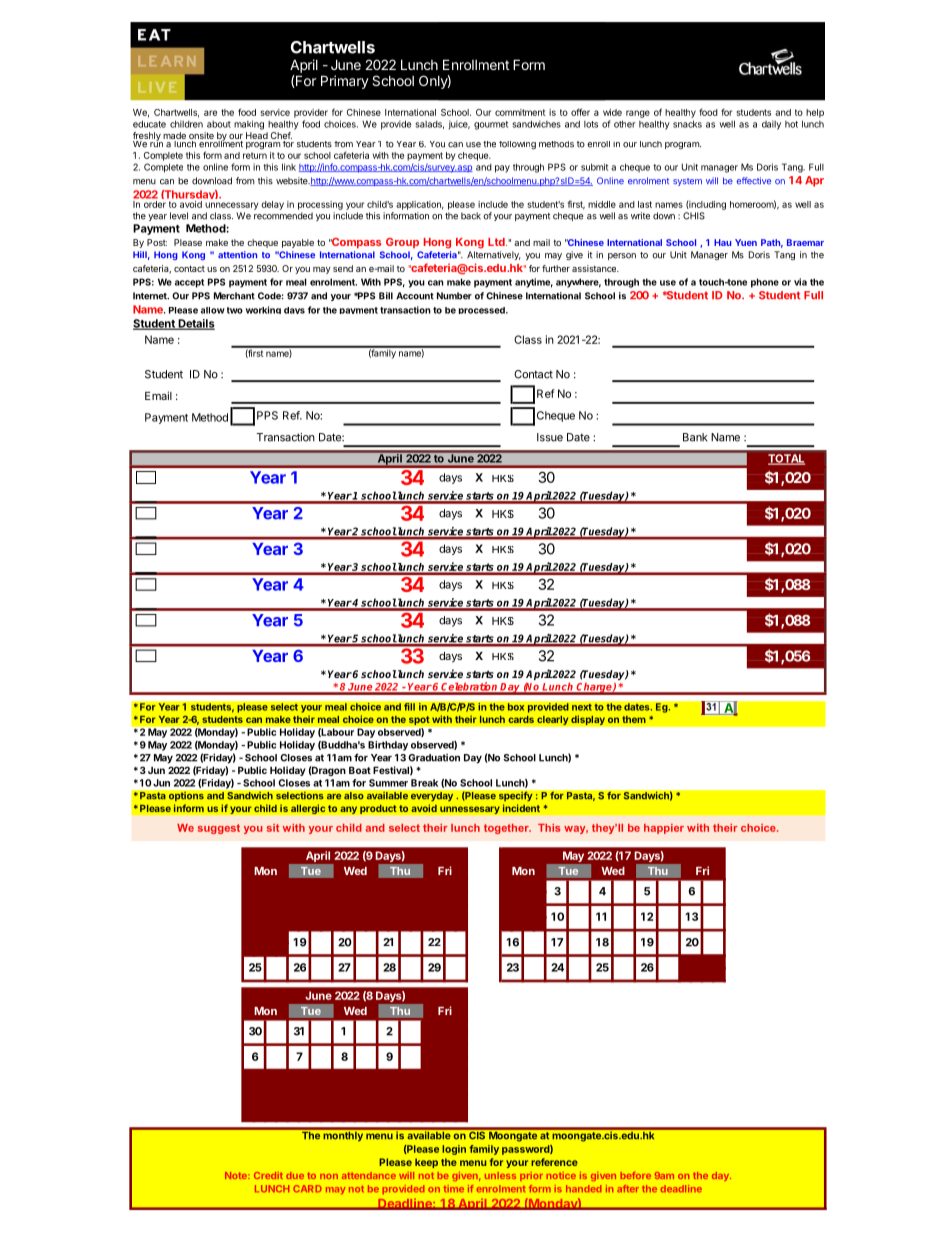 Image resolution: width=952 pixels, height=1233 pixels. I want to click on Bank, so click(695, 437).
